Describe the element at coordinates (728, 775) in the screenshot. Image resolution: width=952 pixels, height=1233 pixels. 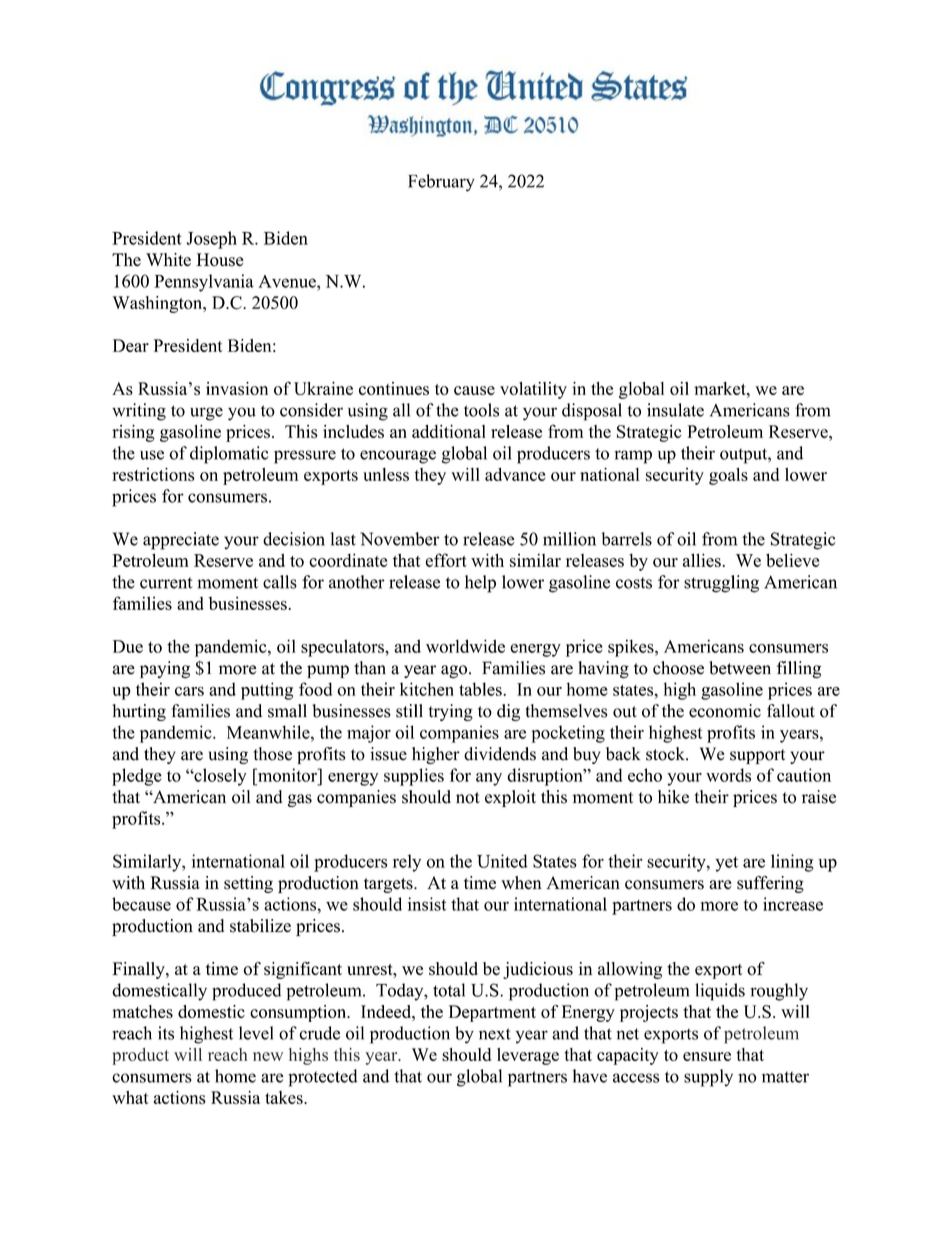
I see `words` at that location.
